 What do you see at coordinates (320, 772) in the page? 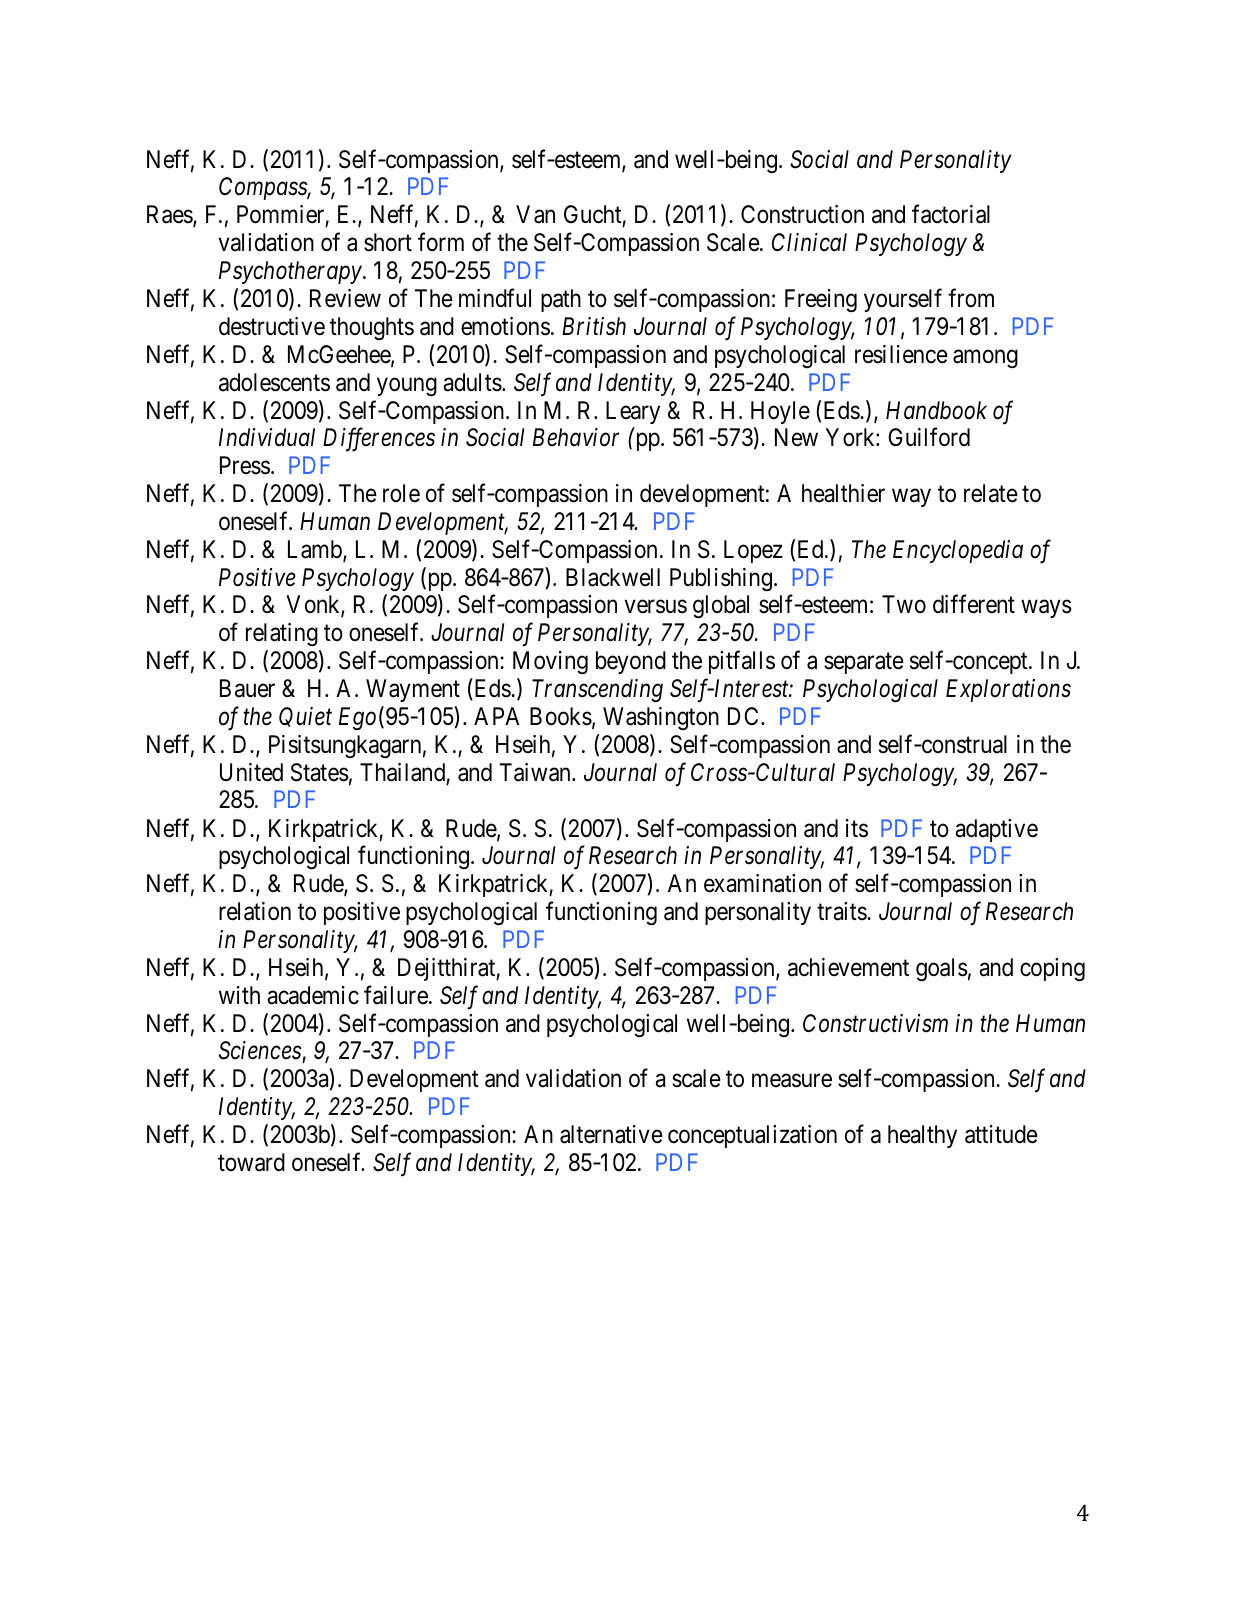
I see `States` at bounding box center [320, 772].
